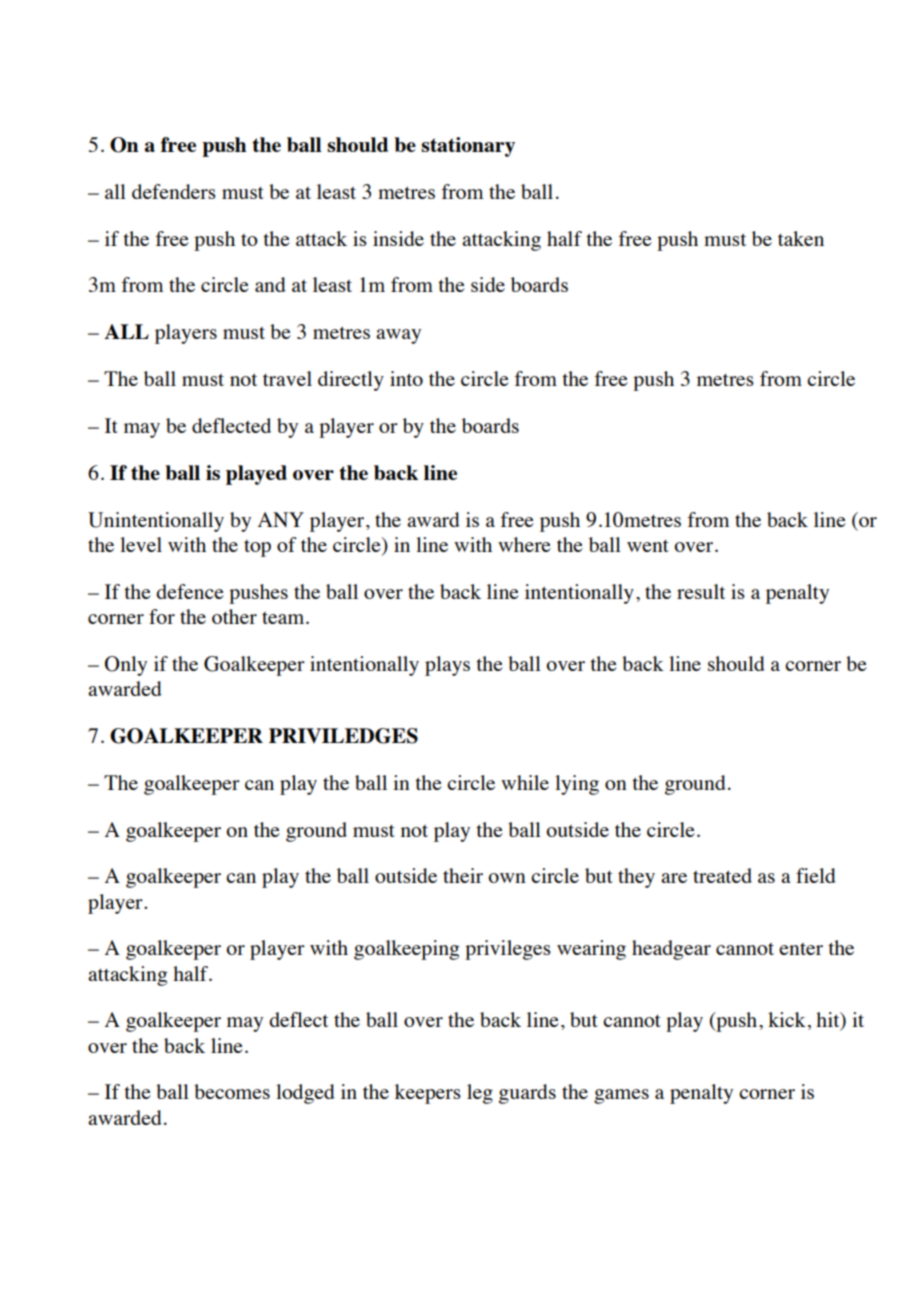  I want to click on becomes, so click(232, 1091).
